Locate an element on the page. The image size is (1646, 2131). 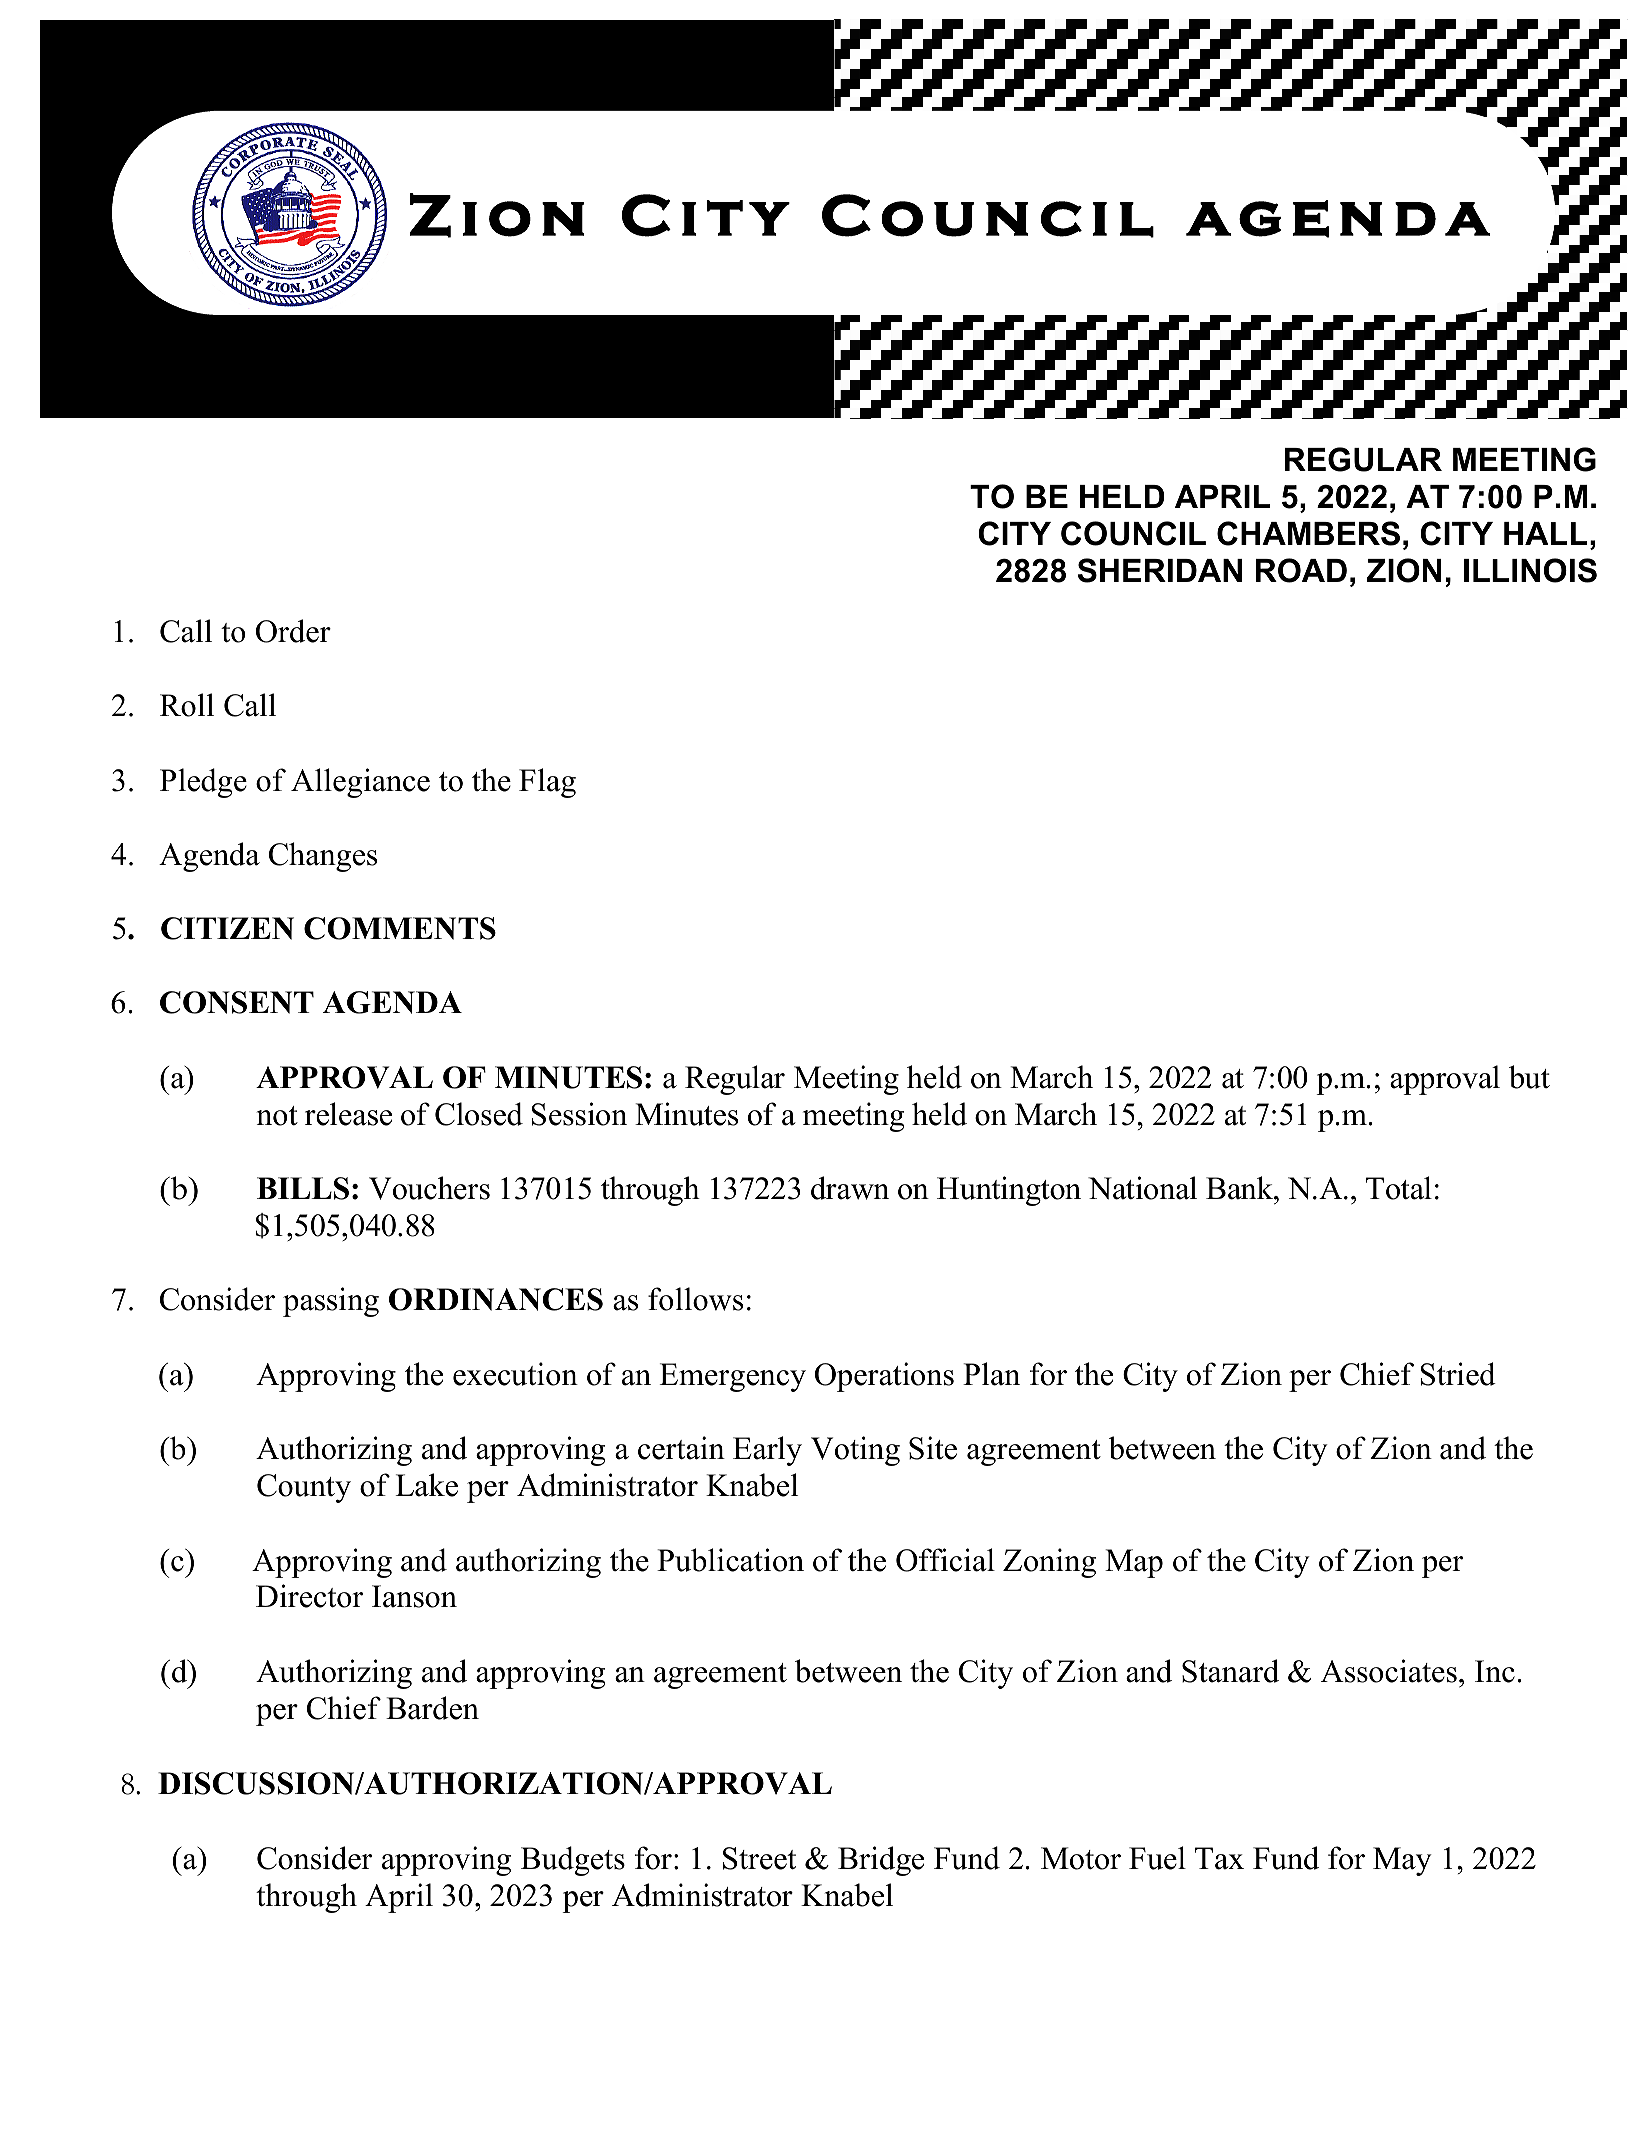
but is located at coordinates (1529, 1077).
